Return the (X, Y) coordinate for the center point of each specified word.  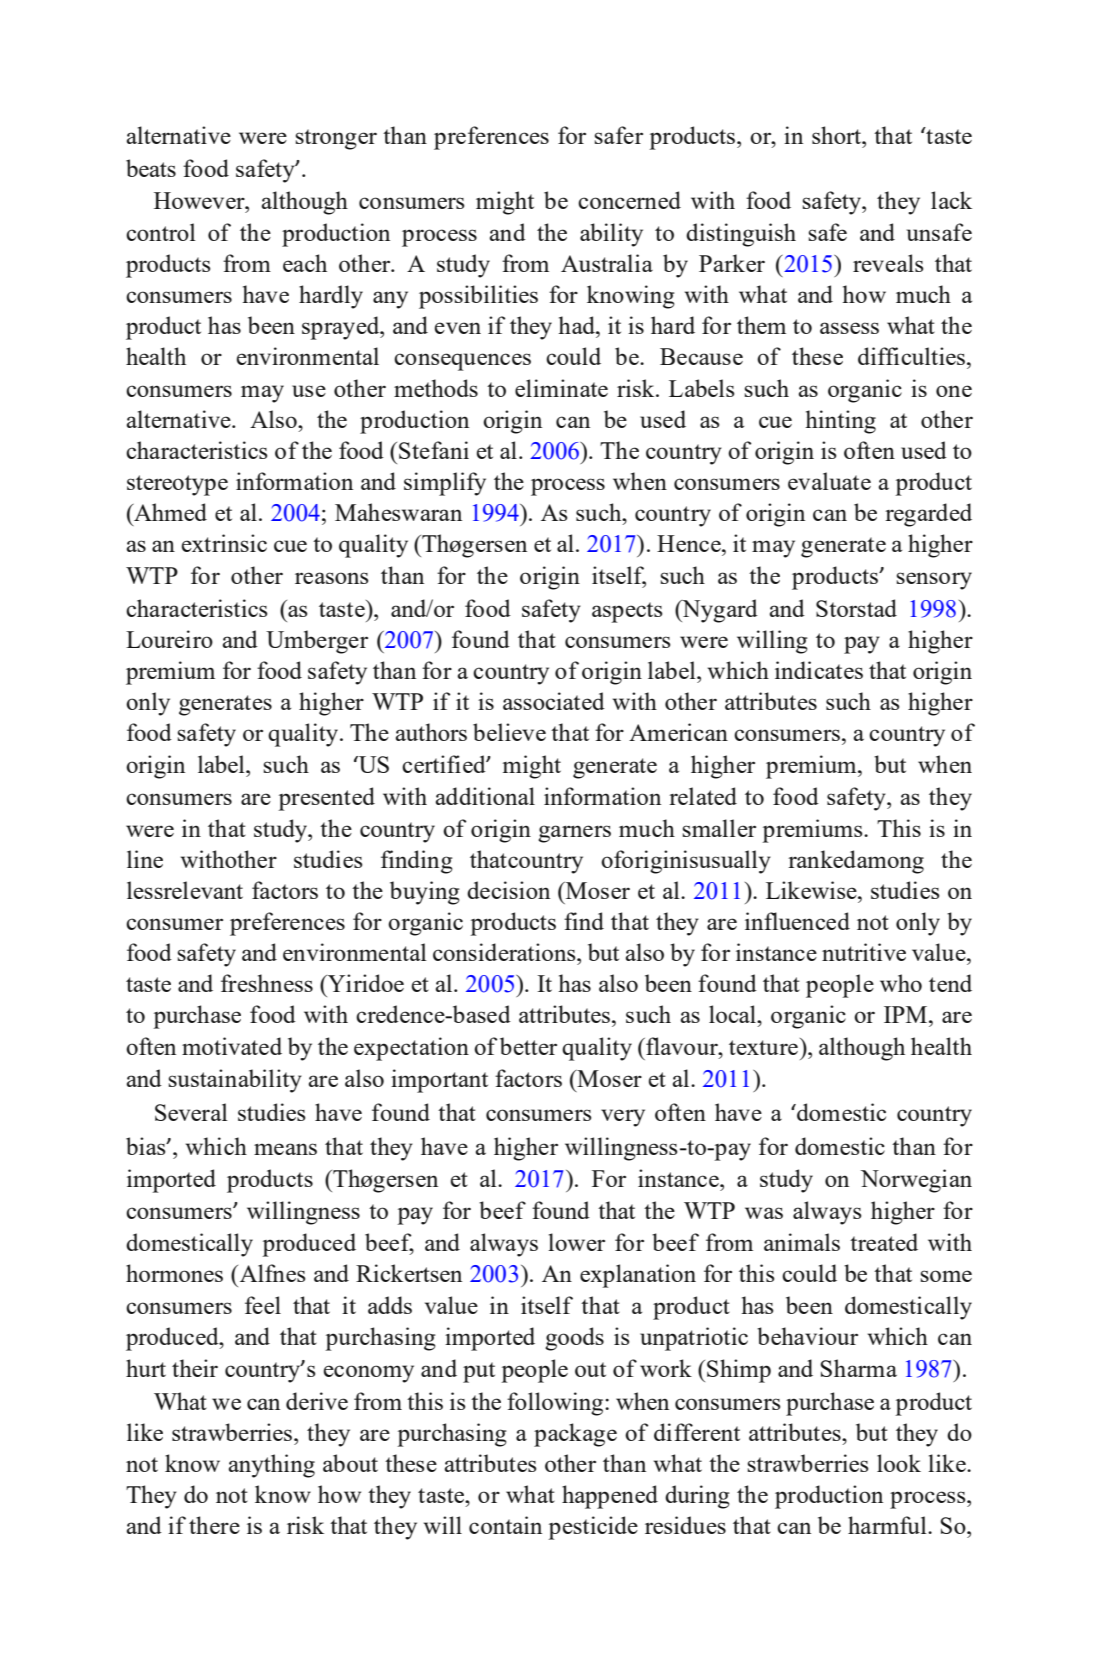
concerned (629, 200)
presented (326, 799)
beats (151, 168)
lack (951, 200)
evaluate (829, 481)
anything (271, 1466)
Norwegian (916, 1181)
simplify (445, 484)
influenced (797, 921)
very (623, 1118)
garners (574, 834)
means (285, 1149)
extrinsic (224, 543)
